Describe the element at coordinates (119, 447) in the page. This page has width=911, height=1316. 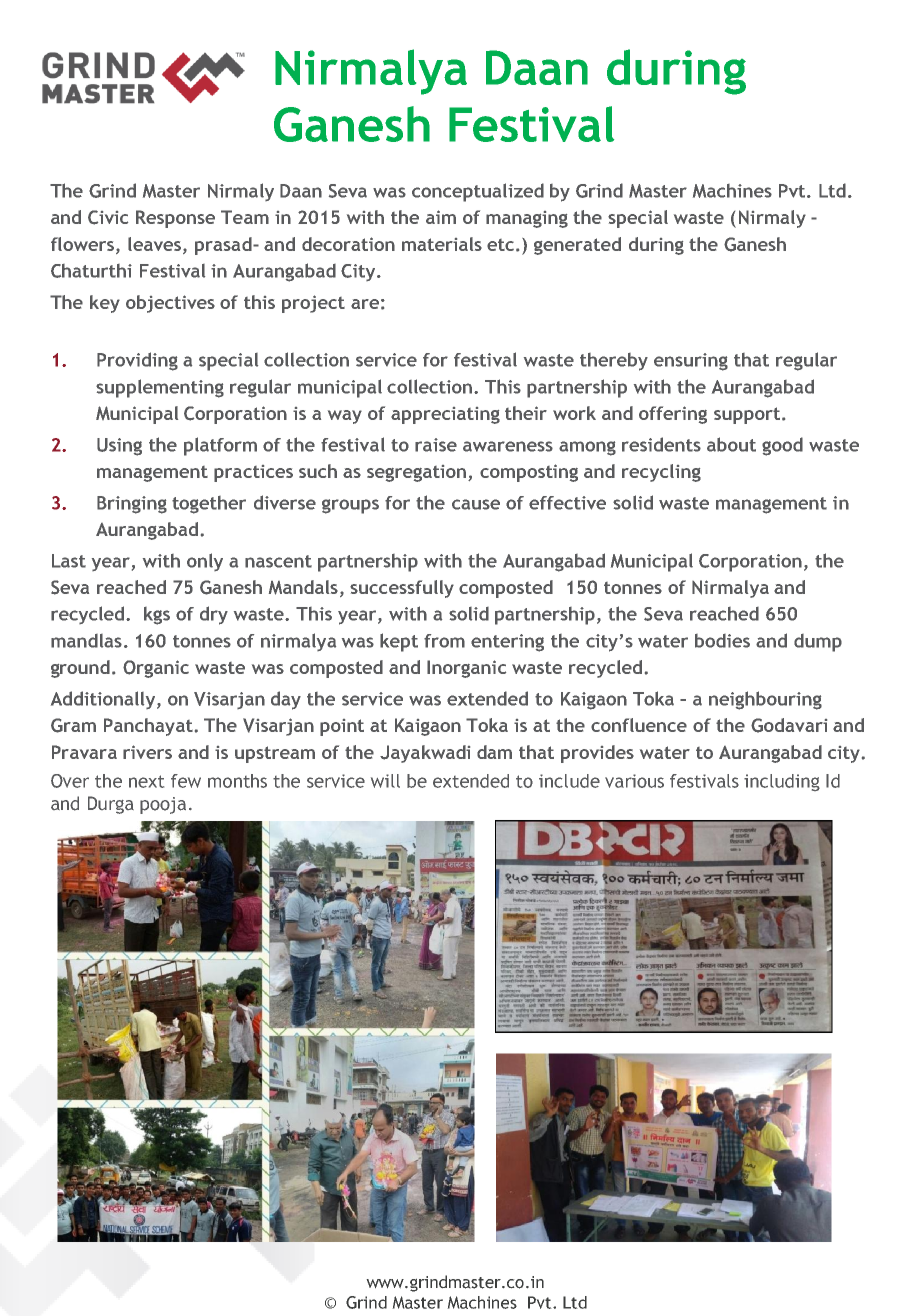
I see `Using` at that location.
